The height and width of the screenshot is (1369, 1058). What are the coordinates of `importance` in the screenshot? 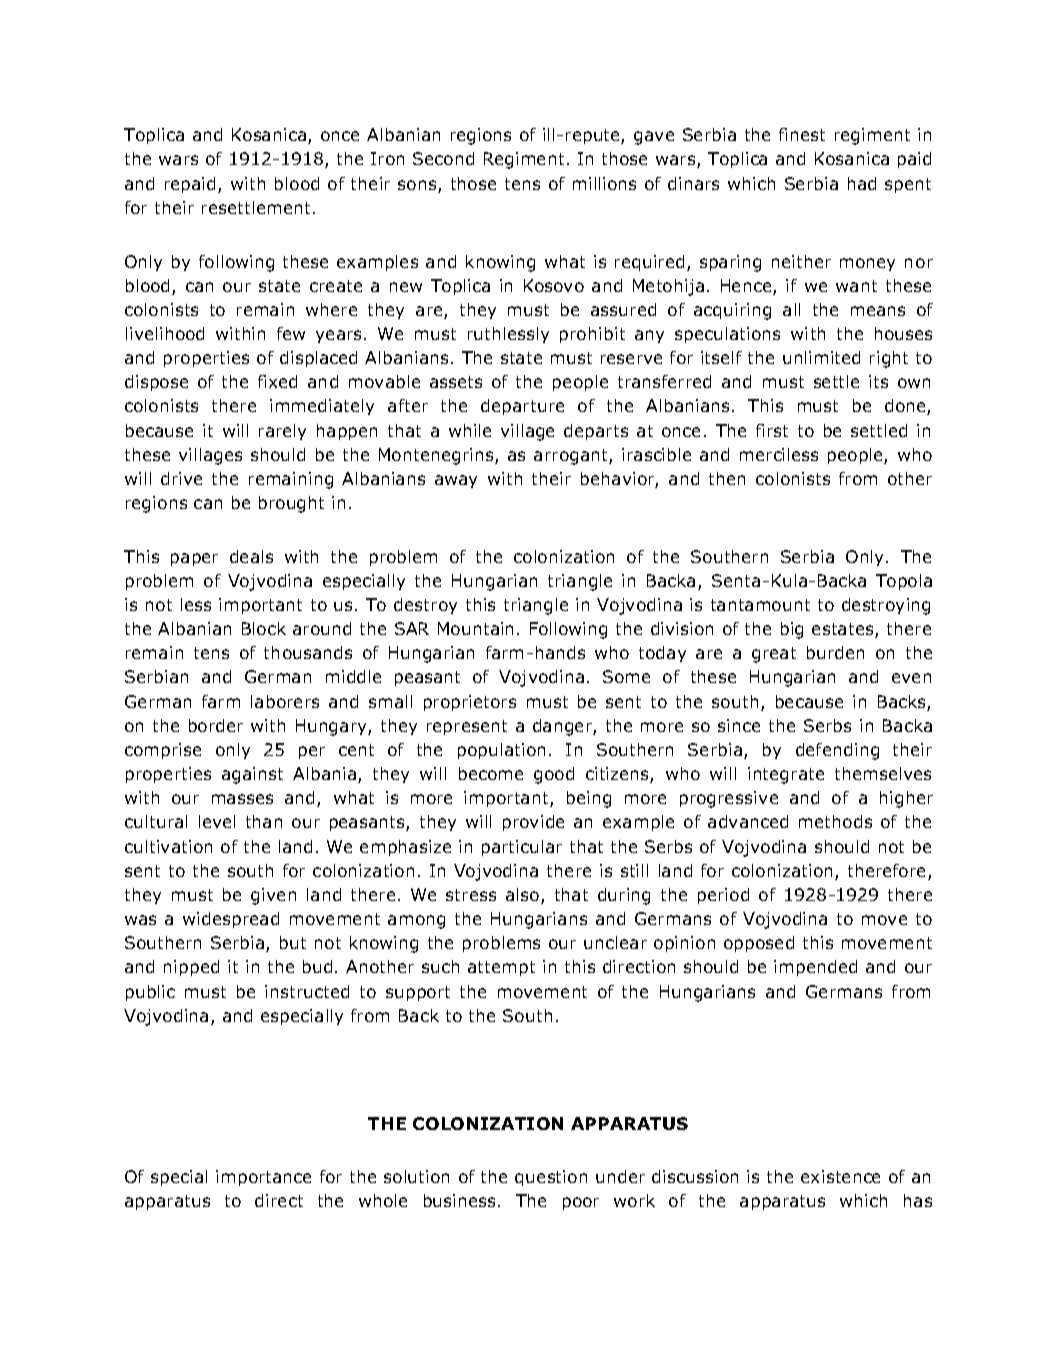 It's located at (263, 1178).
